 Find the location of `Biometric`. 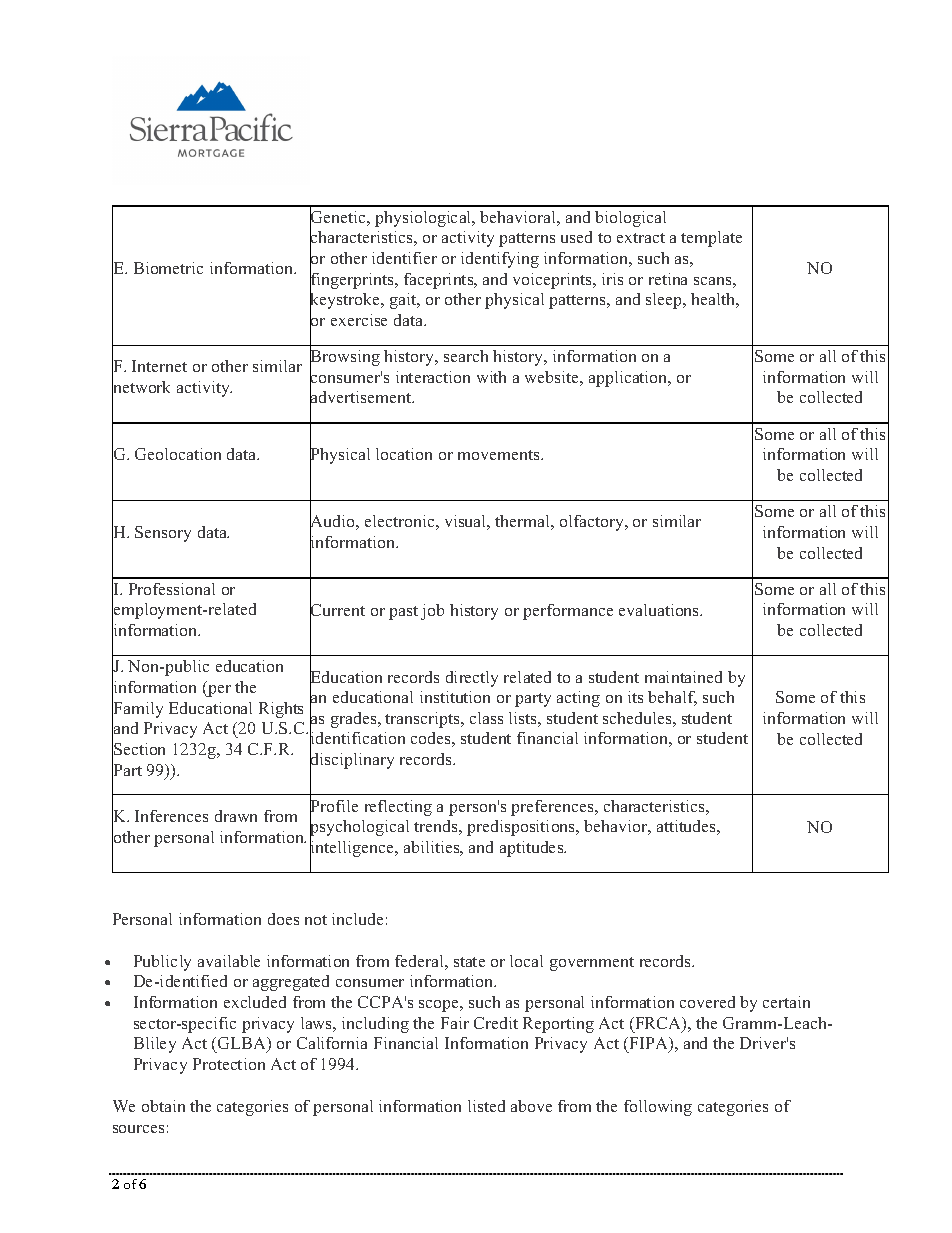

Biometric is located at coordinates (168, 268).
